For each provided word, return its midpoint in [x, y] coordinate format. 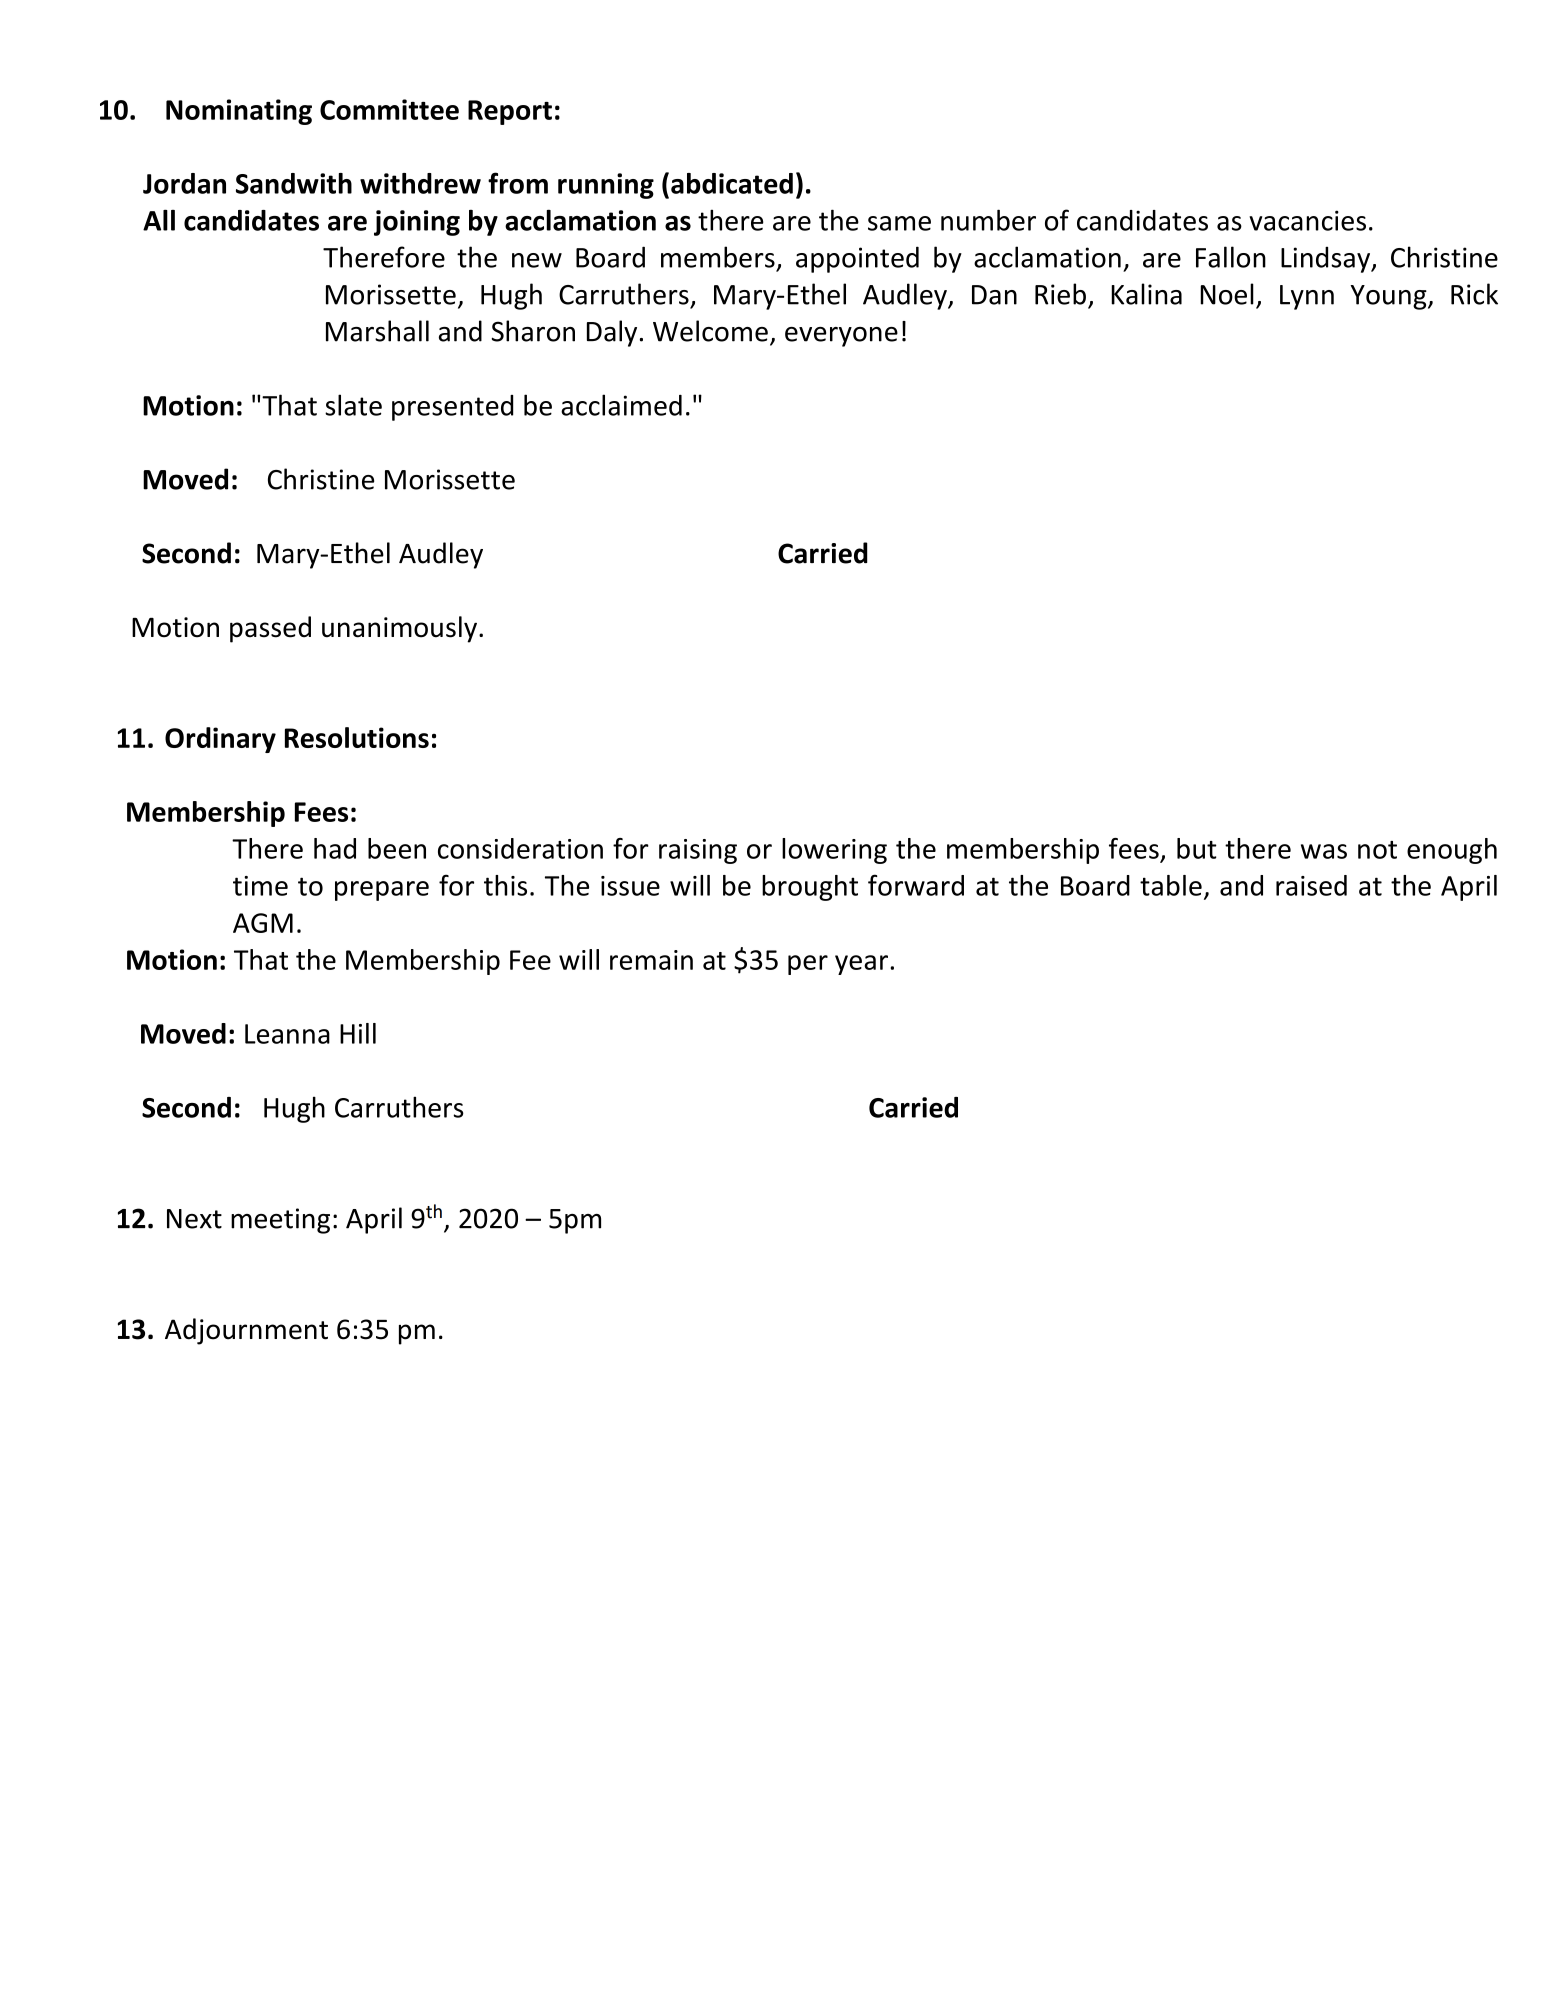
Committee [389, 109]
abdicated [732, 183]
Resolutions [357, 737]
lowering [834, 851]
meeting [280, 1221]
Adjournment [246, 1331]
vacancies [1307, 220]
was [1324, 851]
